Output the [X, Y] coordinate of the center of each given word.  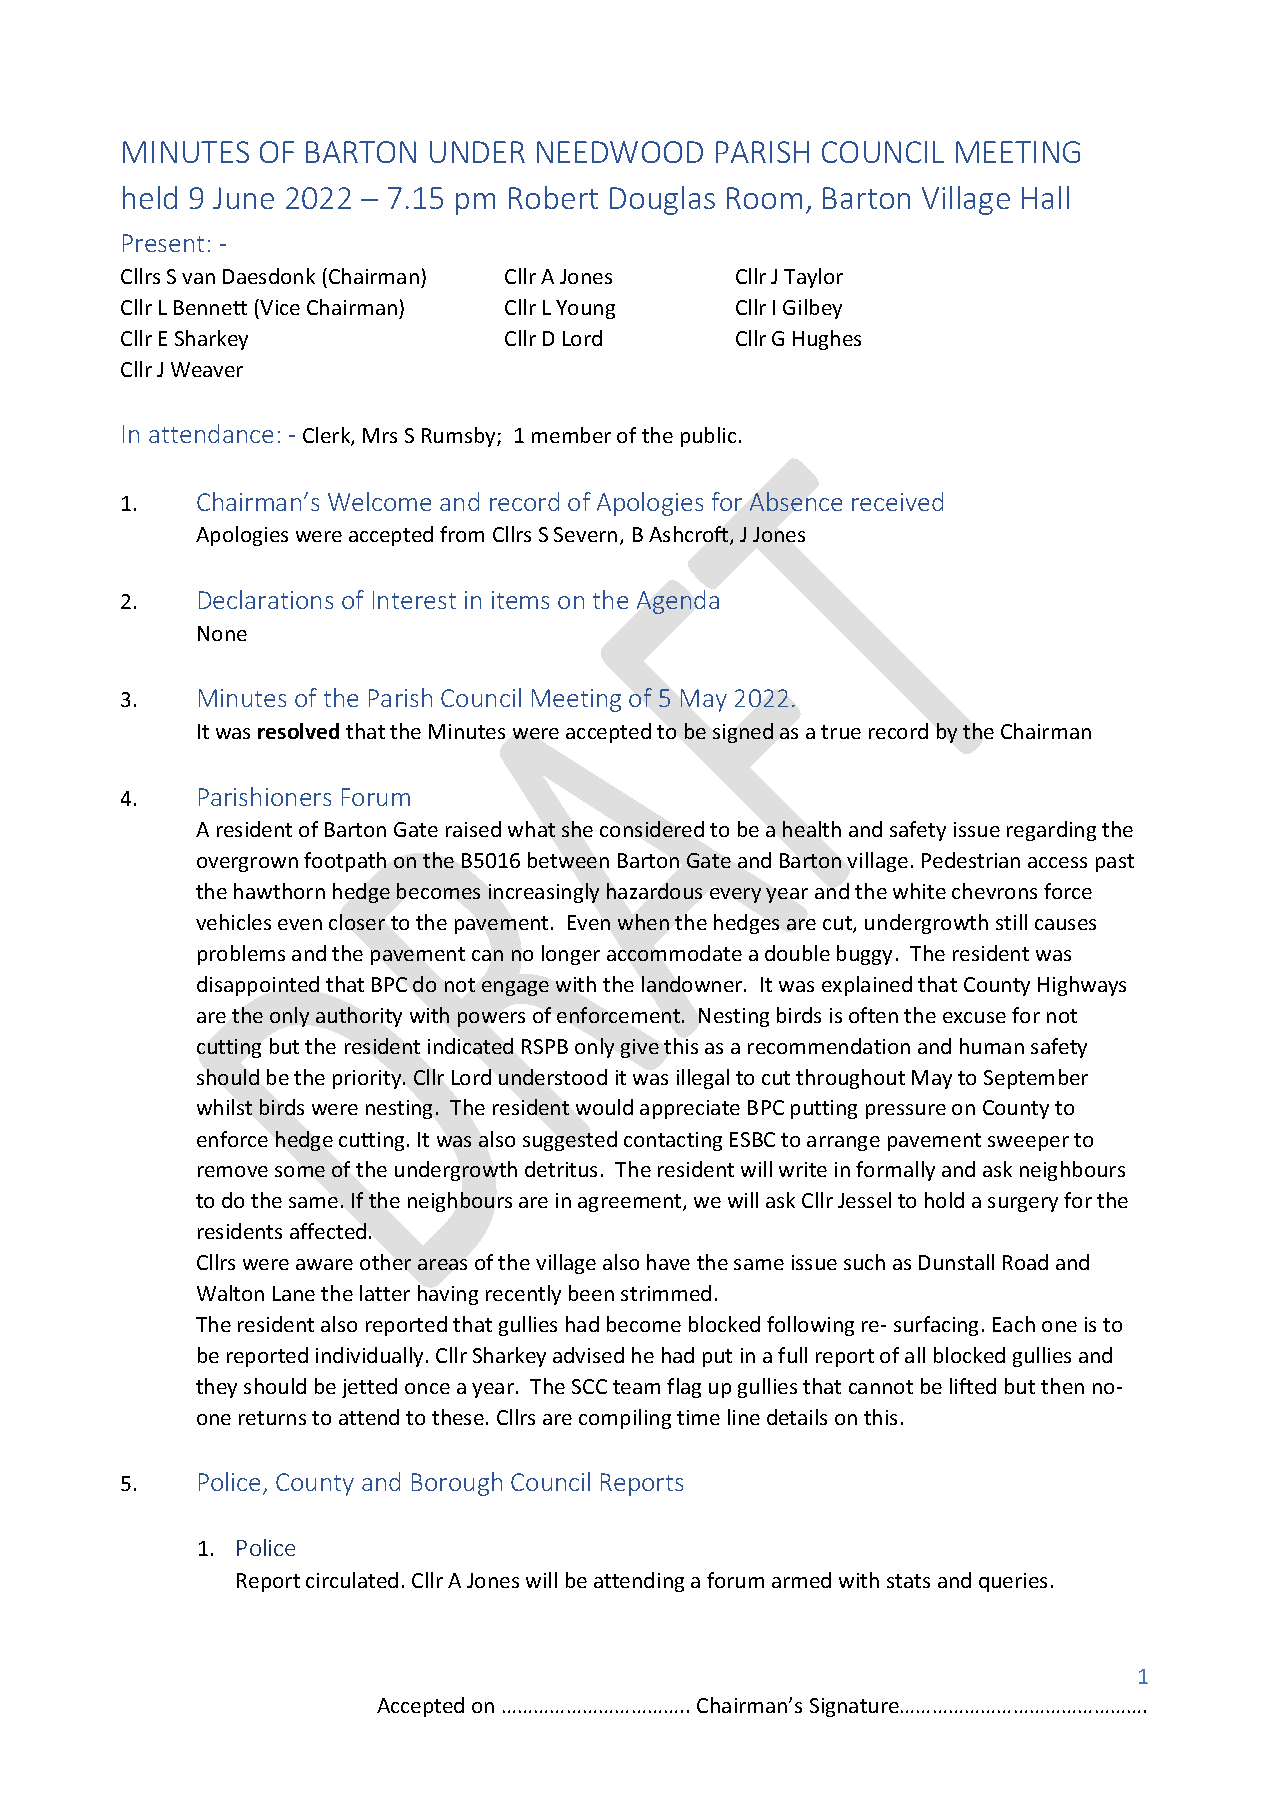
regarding [1051, 831]
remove [233, 1171]
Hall [1045, 197]
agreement [631, 1203]
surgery [1023, 1204]
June [243, 198]
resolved [298, 731]
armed [801, 1580]
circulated [352, 1580]
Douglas [662, 200]
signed [743, 733]
